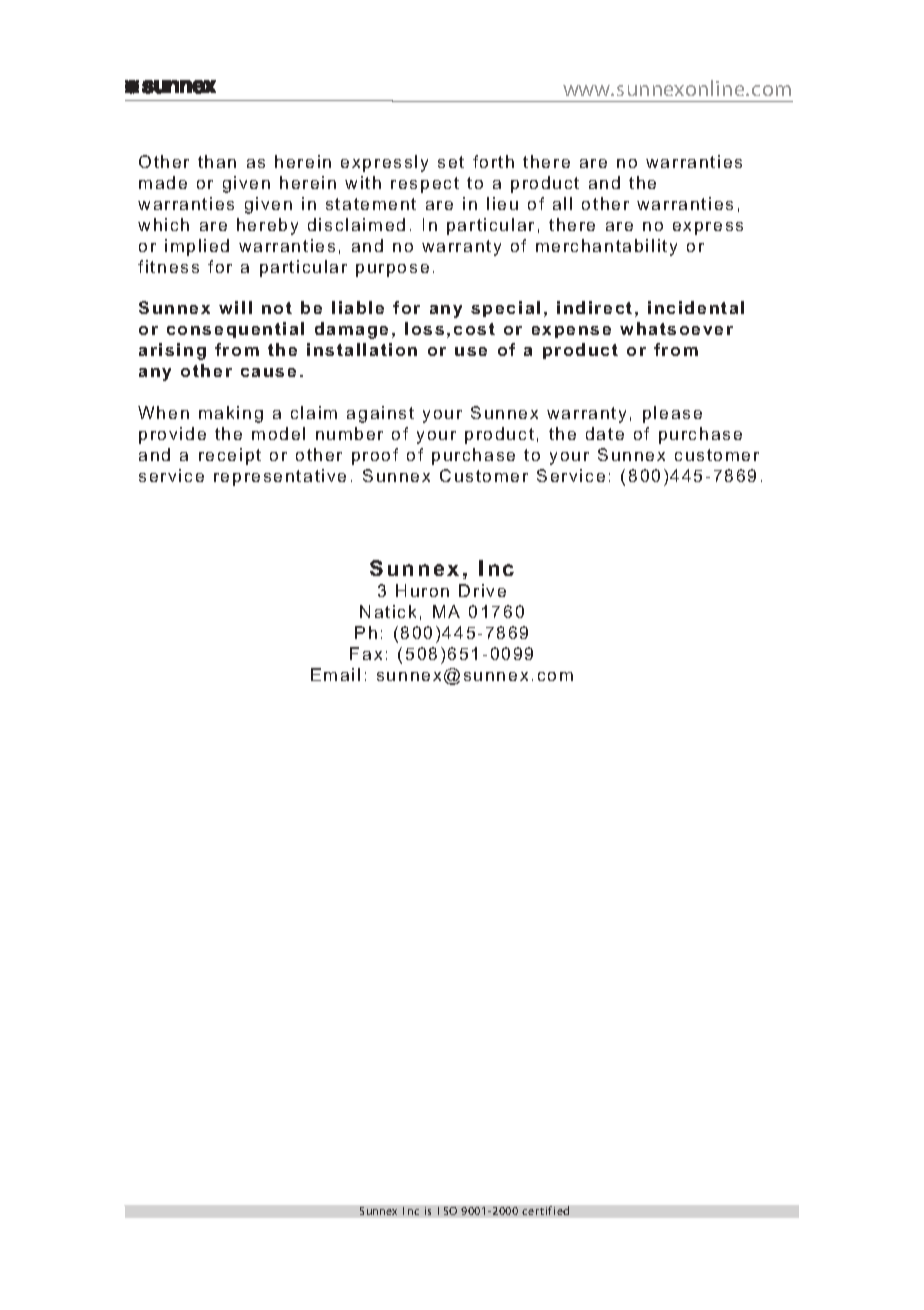 This document has width=924, height=1310. Describe the element at coordinates (335, 674) in the document. I see `Email` at that location.
